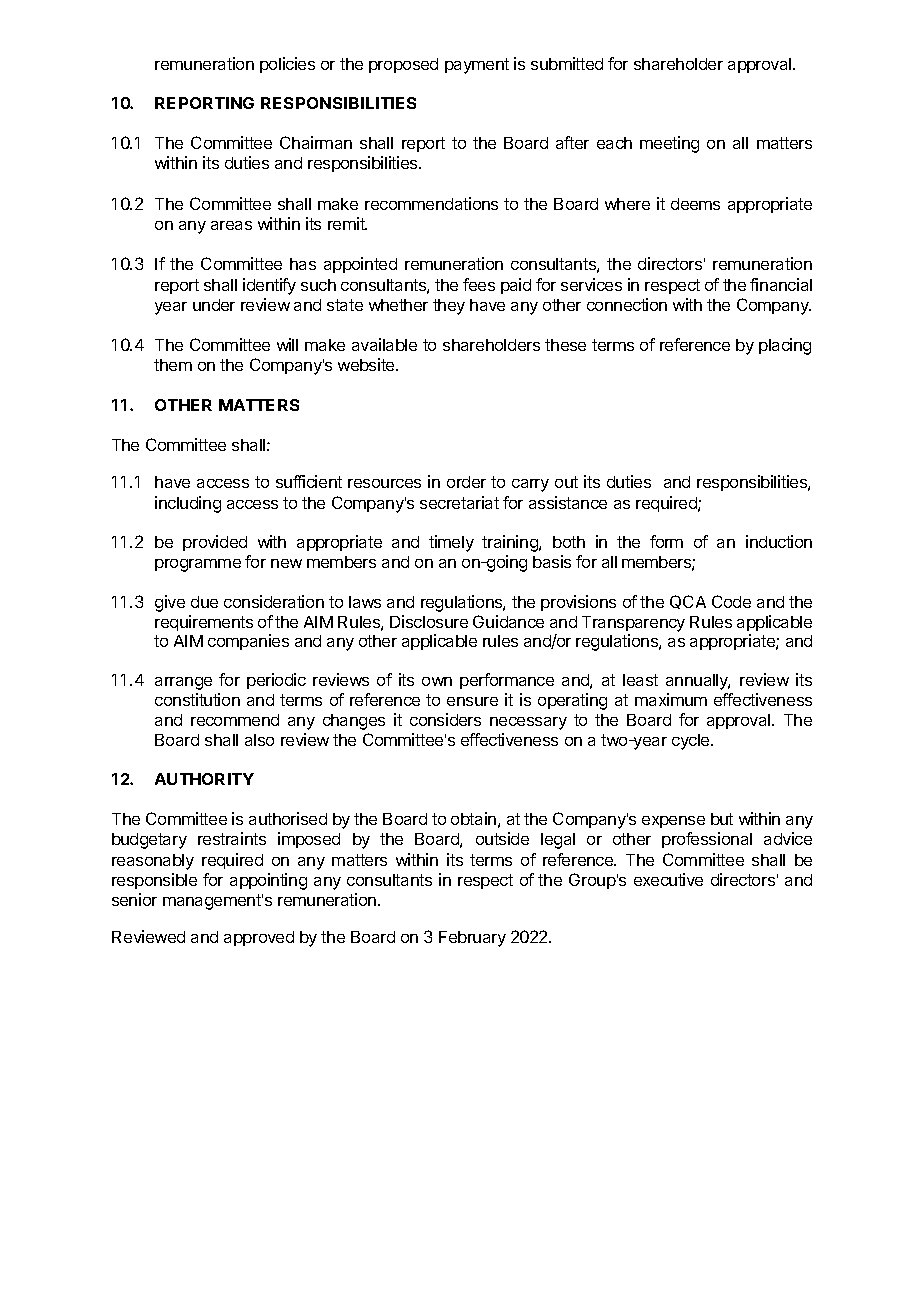 This screenshot has height=1302, width=924. I want to click on placing, so click(785, 346).
